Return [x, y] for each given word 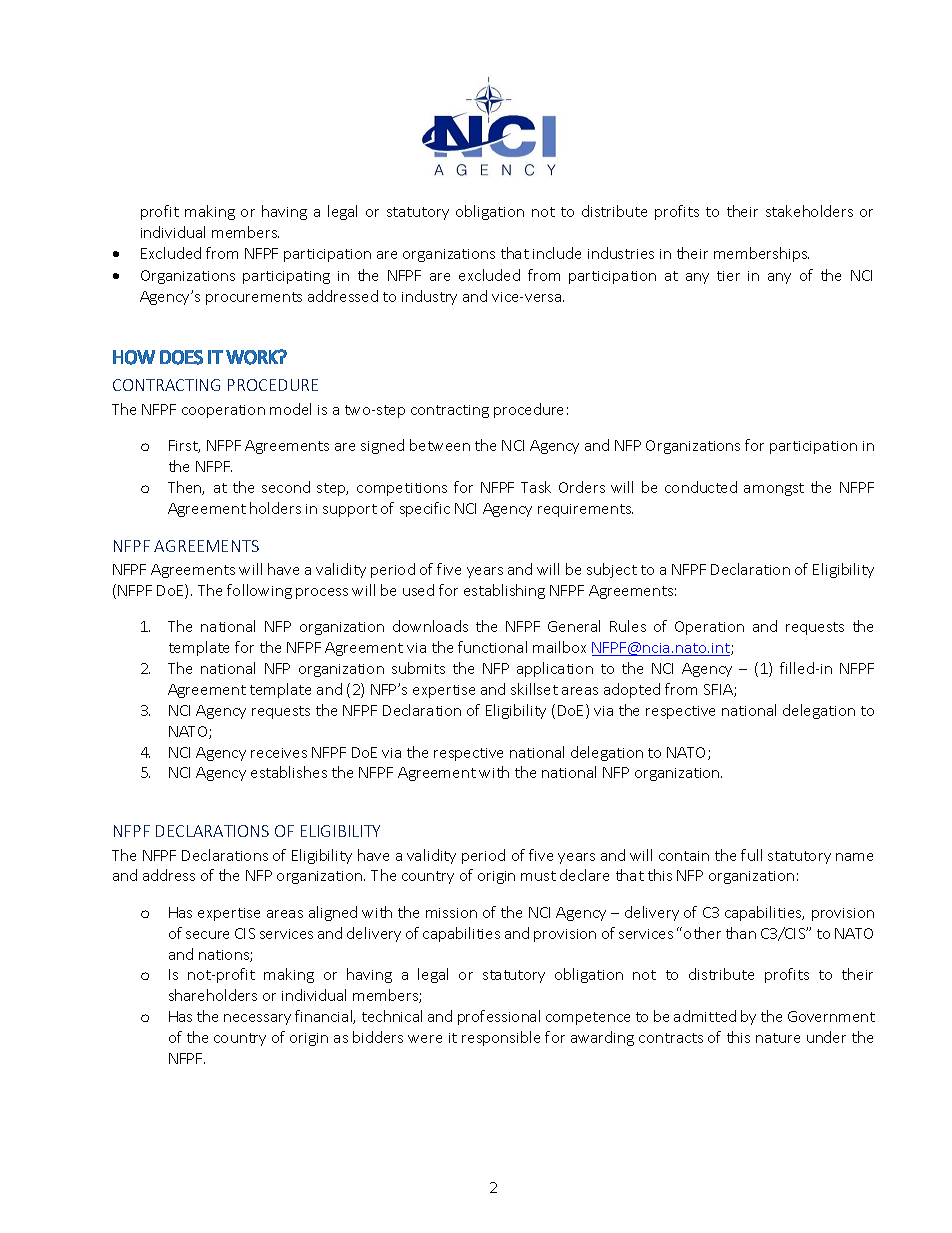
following [259, 591]
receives [279, 753]
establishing [504, 591]
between [440, 445]
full [751, 855]
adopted [632, 690]
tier [728, 276]
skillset [534, 689]
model [290, 409]
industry [429, 297]
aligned [333, 913]
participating [286, 277]
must [538, 876]
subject [612, 570]
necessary [257, 1019]
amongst [774, 489]
